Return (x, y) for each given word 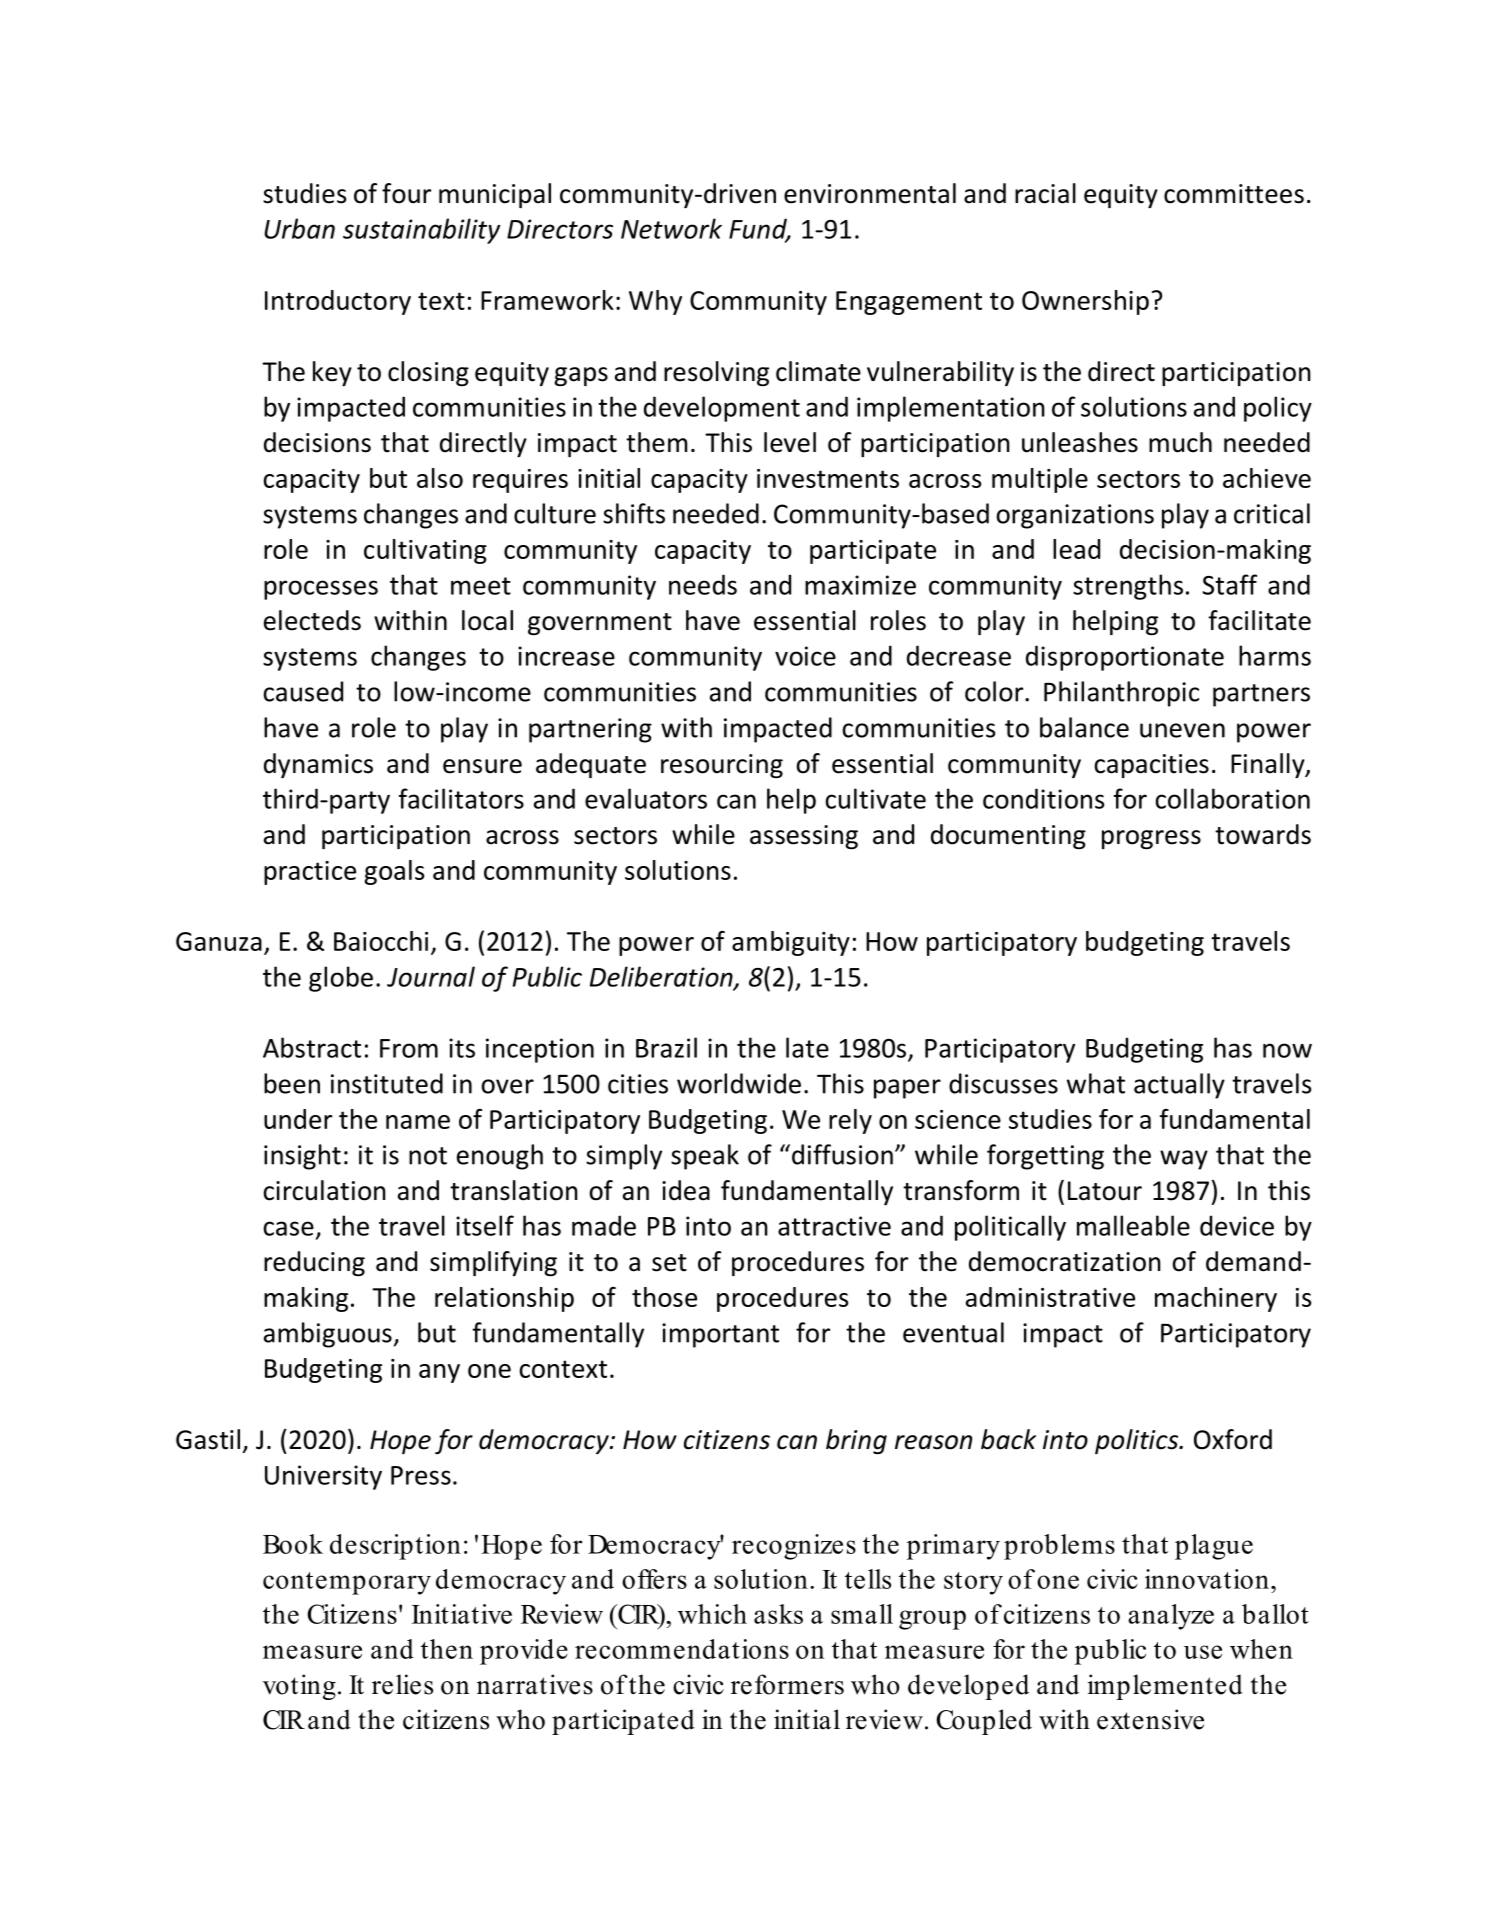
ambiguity (791, 943)
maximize (860, 585)
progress (1151, 840)
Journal (431, 976)
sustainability (421, 231)
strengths (1128, 587)
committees (1234, 194)
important (720, 1335)
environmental (870, 193)
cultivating (425, 551)
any (439, 1373)
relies (402, 1684)
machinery (1216, 1299)
